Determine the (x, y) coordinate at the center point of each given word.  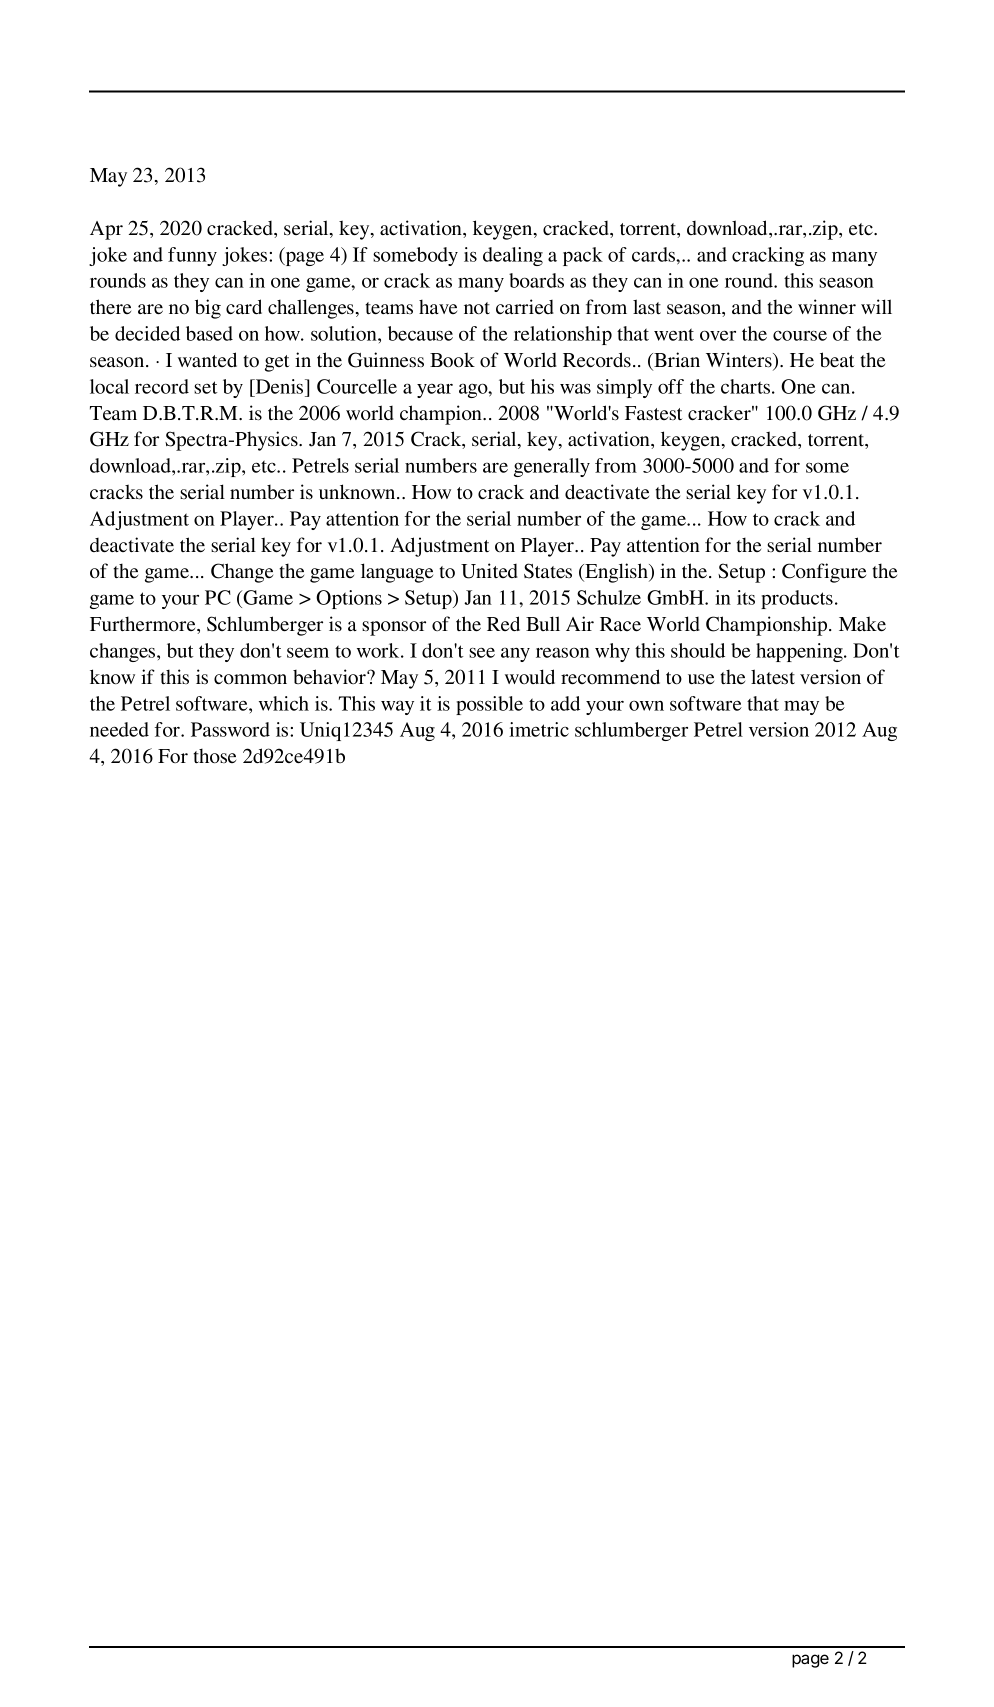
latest (773, 677)
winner (827, 307)
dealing (513, 256)
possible (489, 705)
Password (230, 729)
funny (192, 256)
